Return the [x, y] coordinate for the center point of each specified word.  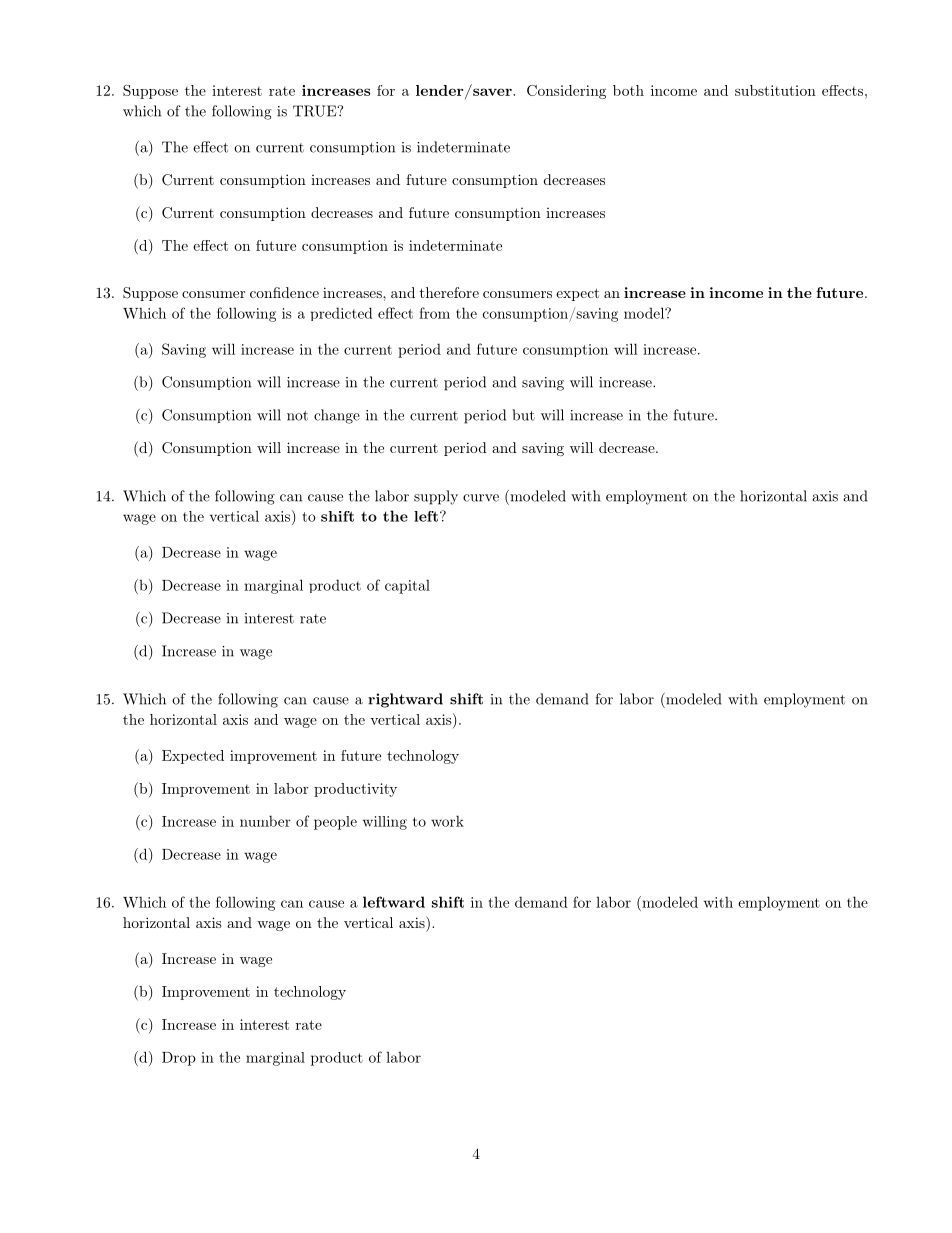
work [447, 821]
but [523, 415]
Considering [566, 92]
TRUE [316, 111]
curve [481, 498]
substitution [775, 90]
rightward [405, 700]
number [265, 821]
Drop [179, 1059]
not [297, 416]
